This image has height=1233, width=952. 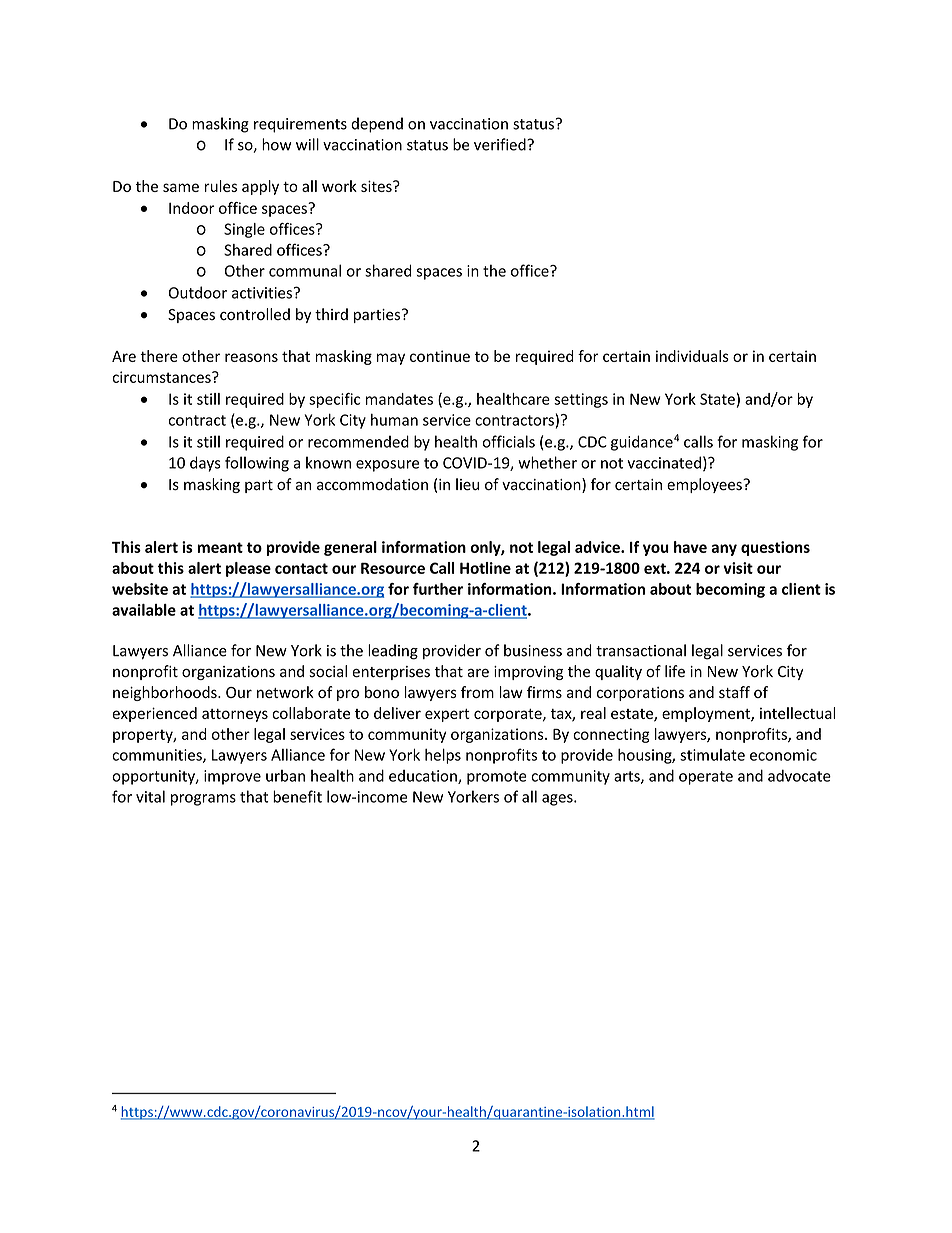 What do you see at coordinates (501, 144) in the image?
I see `verified` at bounding box center [501, 144].
